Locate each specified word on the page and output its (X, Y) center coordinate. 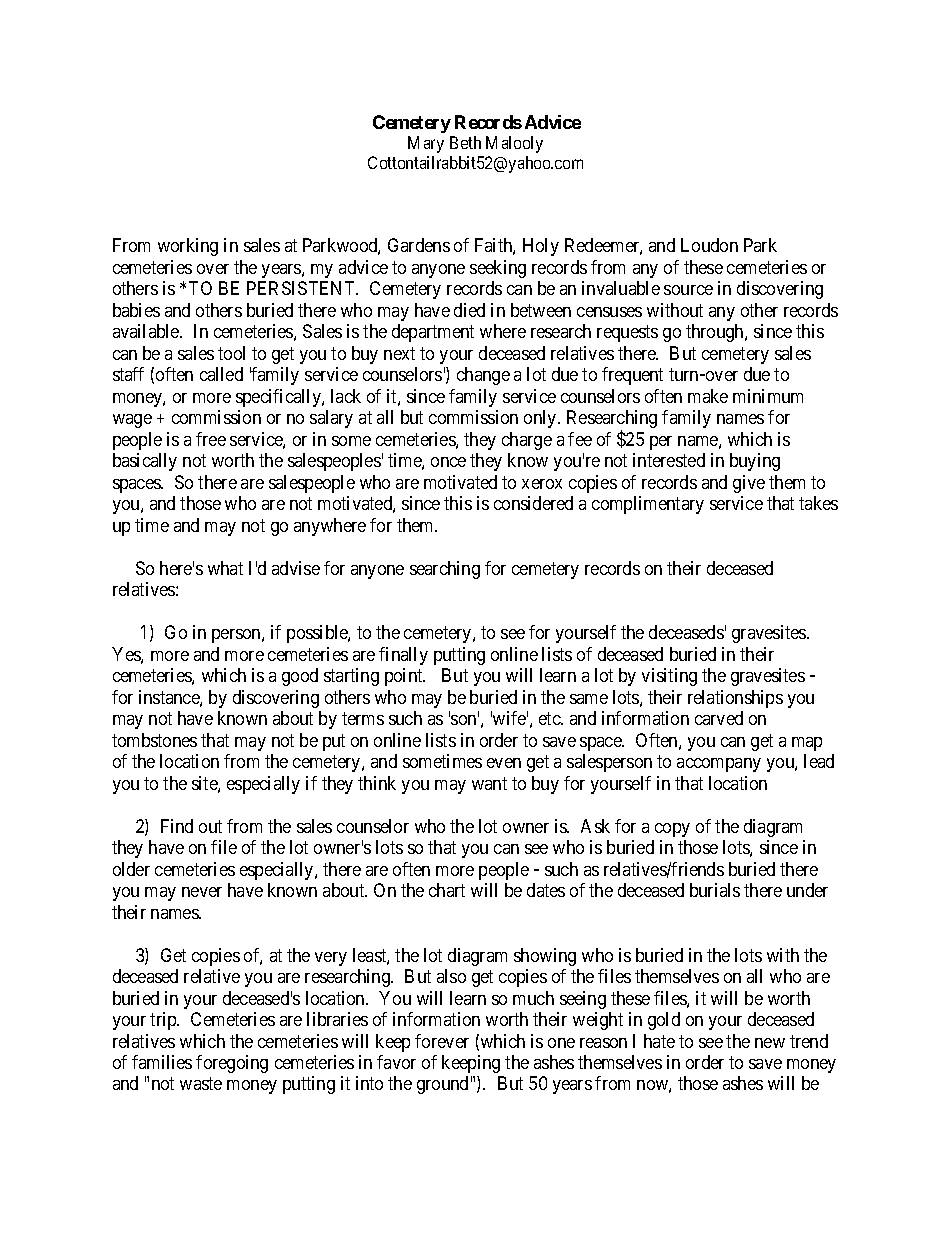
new (770, 1043)
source (688, 290)
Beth (465, 142)
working (188, 247)
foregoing (232, 1064)
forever (442, 1041)
